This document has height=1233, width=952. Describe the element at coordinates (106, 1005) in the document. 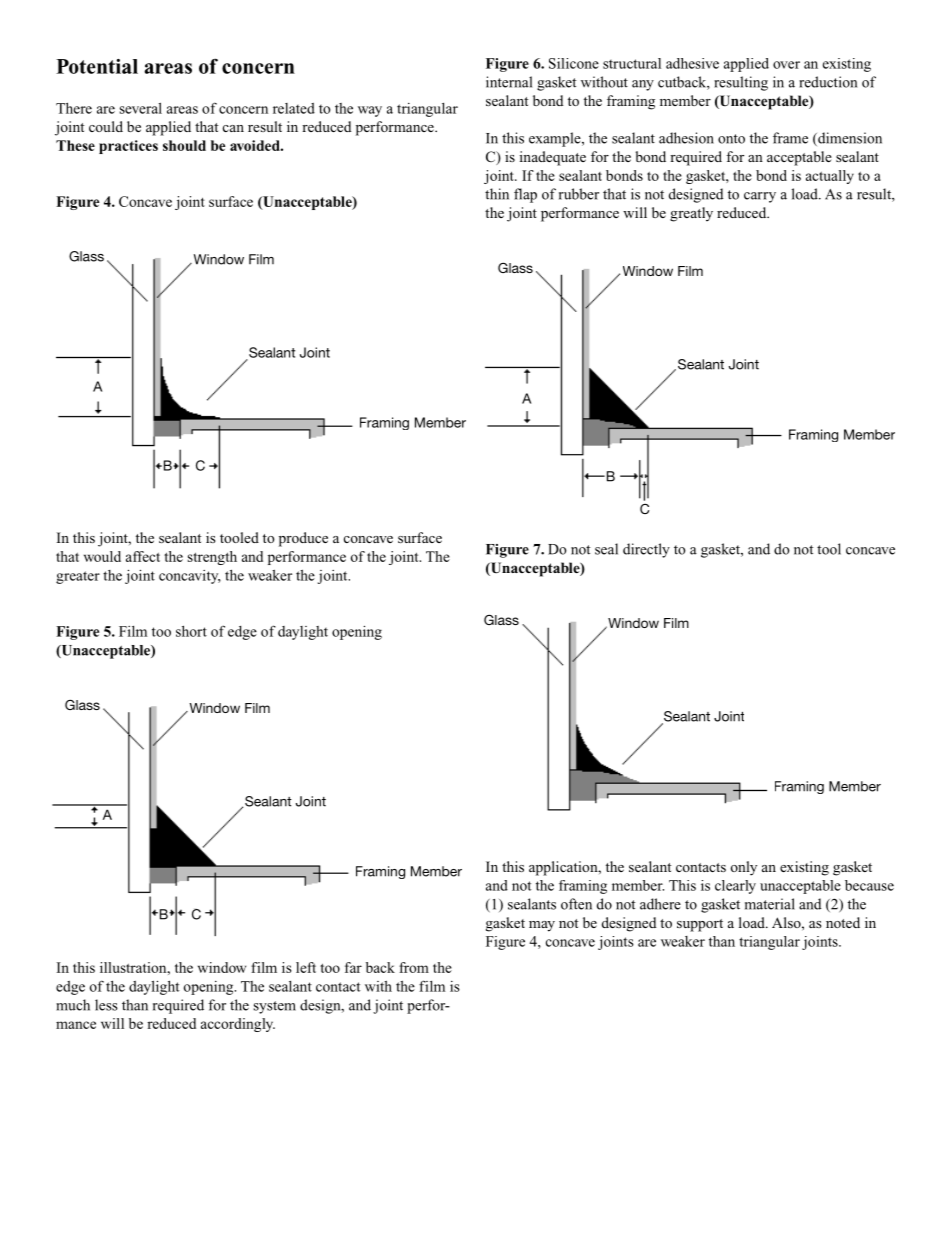

I see `less` at that location.
